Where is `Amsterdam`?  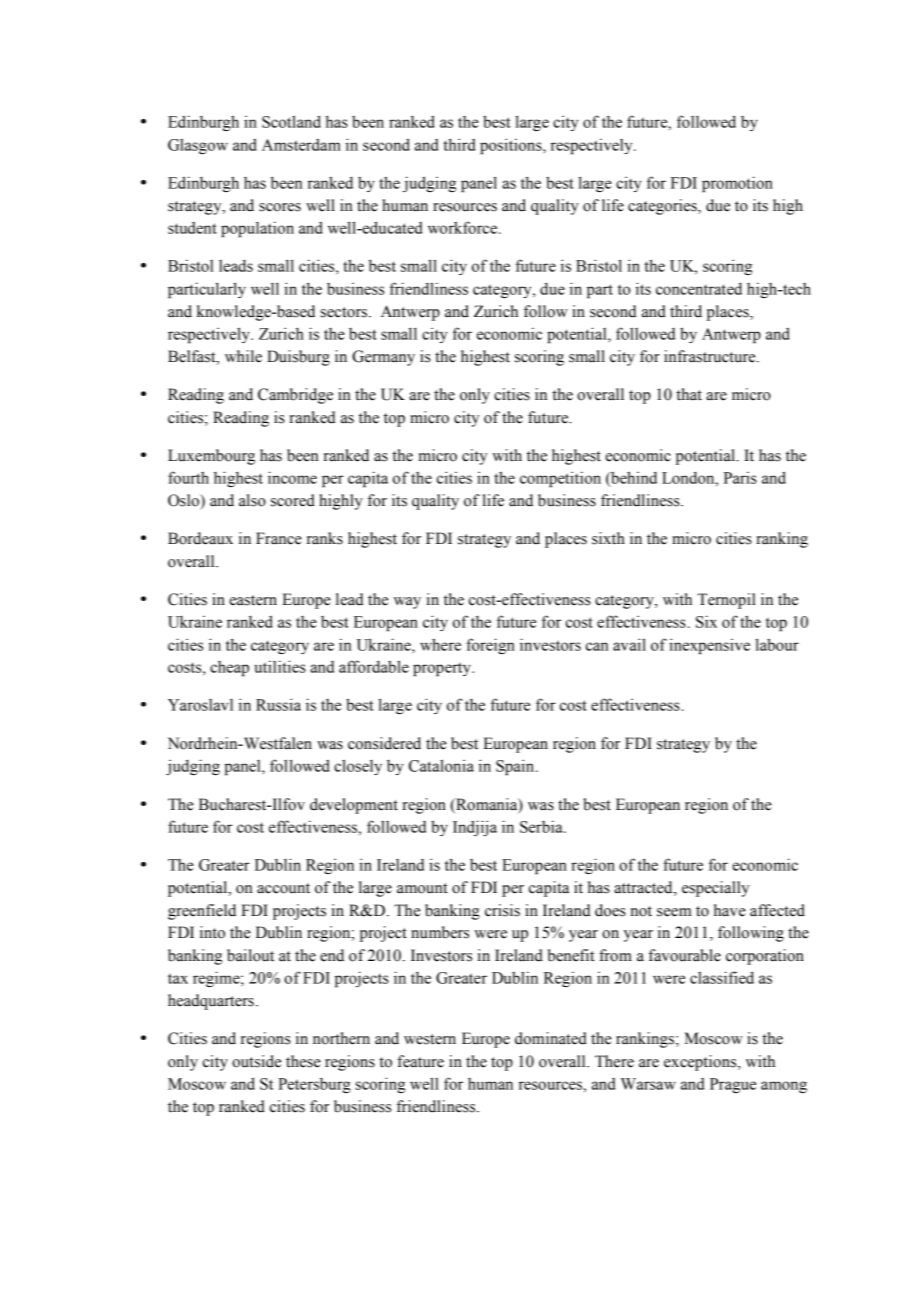
Amsterdam is located at coordinates (301, 144).
